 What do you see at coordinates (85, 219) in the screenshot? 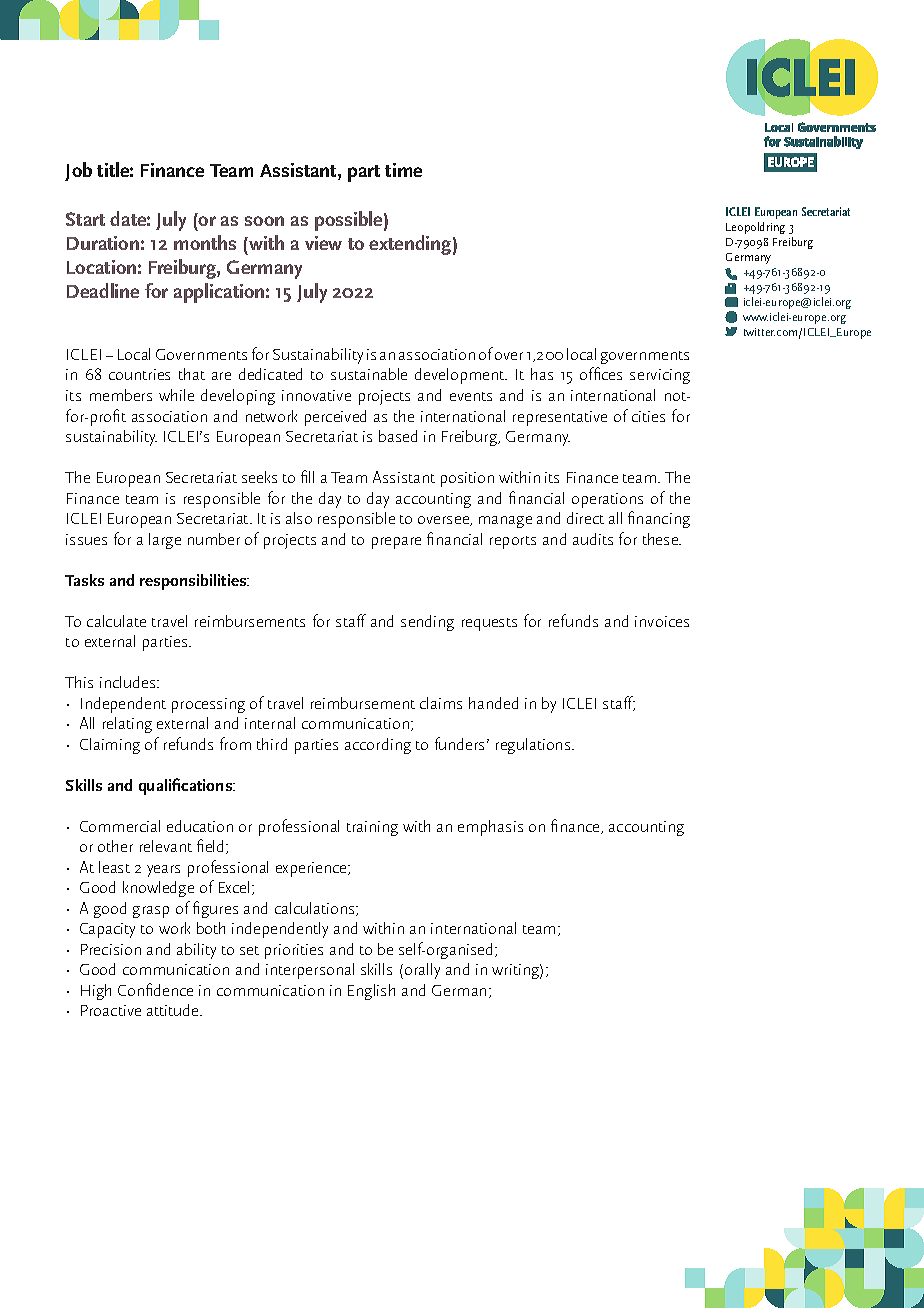
I see `Start` at bounding box center [85, 219].
